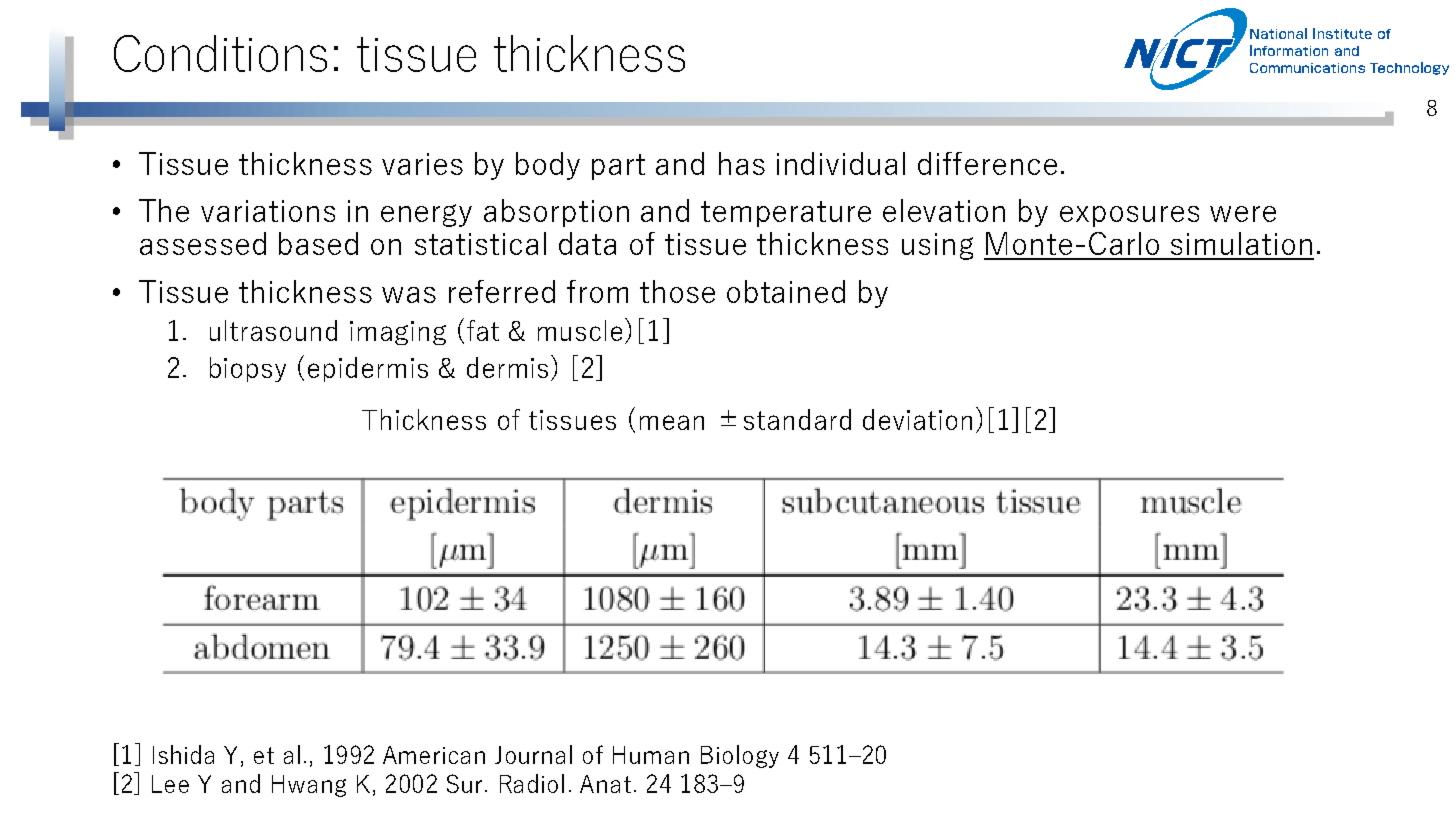  Describe the element at coordinates (742, 163) in the screenshot. I see `has` at that location.
